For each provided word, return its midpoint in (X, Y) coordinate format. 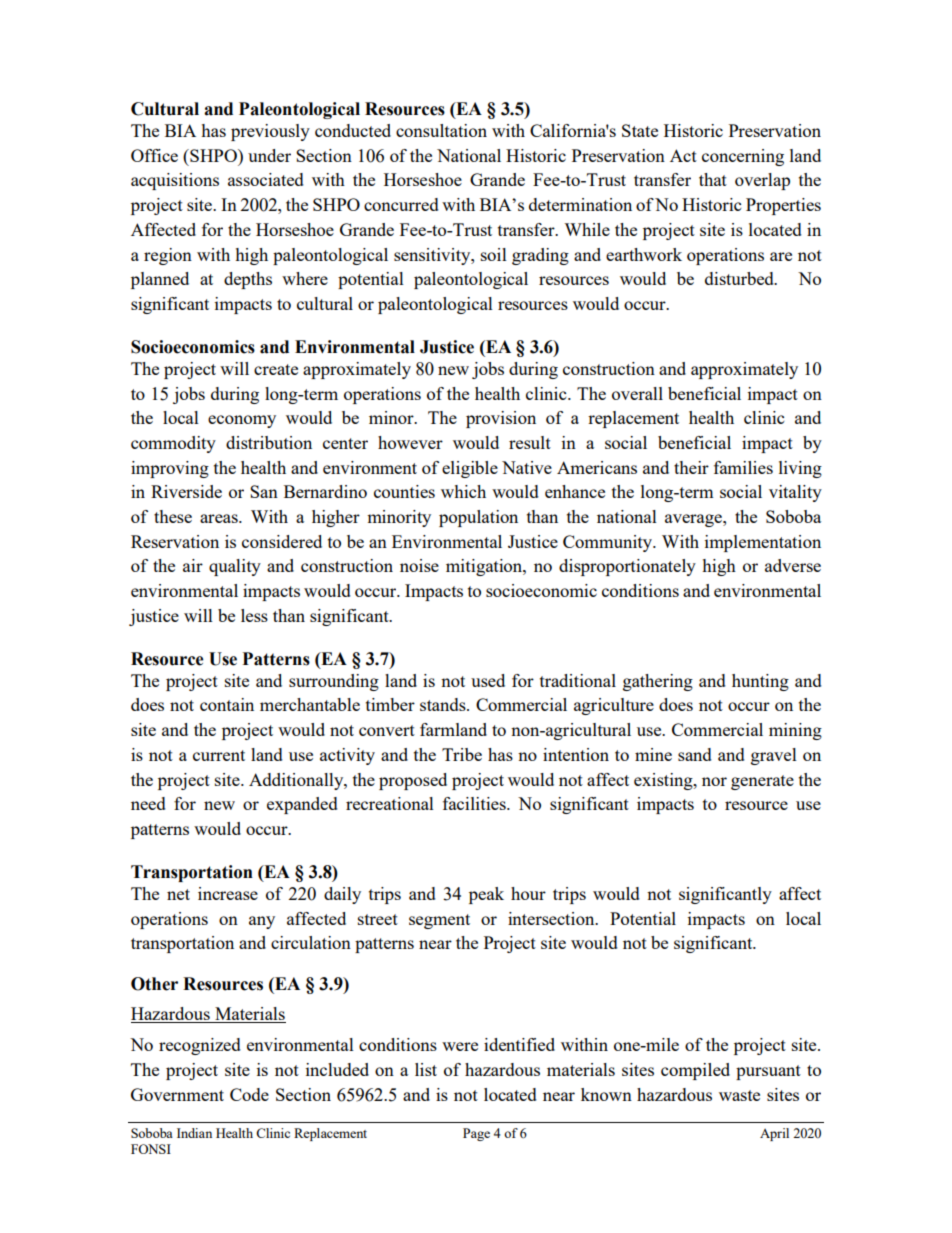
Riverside (186, 491)
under (269, 155)
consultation (441, 130)
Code (249, 1094)
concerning (743, 157)
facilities (475, 803)
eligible (470, 469)
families (743, 467)
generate (762, 782)
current (219, 755)
